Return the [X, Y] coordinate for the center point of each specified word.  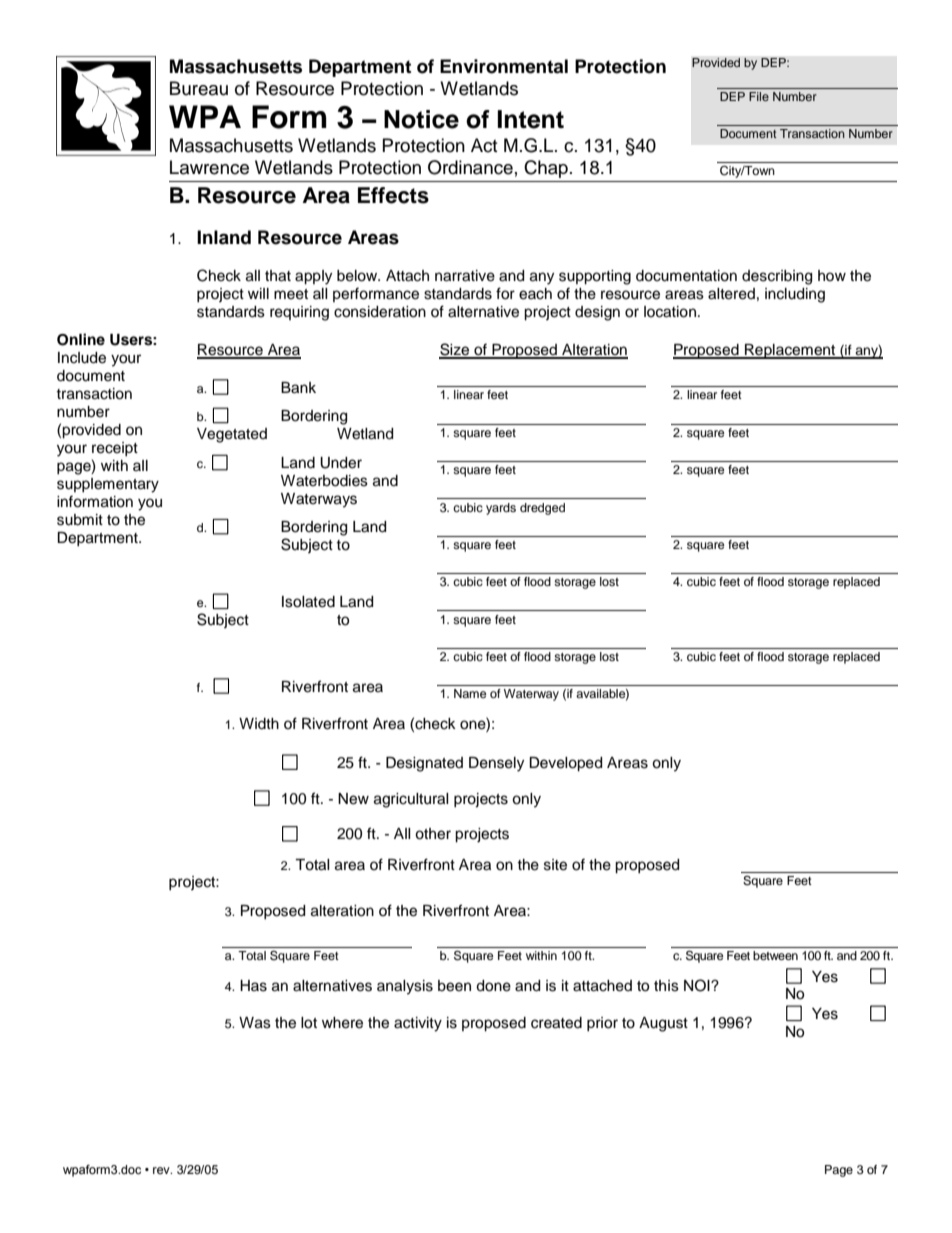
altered [731, 294]
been [454, 986]
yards [501, 509]
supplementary [108, 485]
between [775, 955]
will [258, 293]
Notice [421, 119]
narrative [465, 276]
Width [259, 724]
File [759, 96]
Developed [565, 764]
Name [470, 693]
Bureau [199, 88]
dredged [542, 509]
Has [253, 986]
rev [162, 1170]
